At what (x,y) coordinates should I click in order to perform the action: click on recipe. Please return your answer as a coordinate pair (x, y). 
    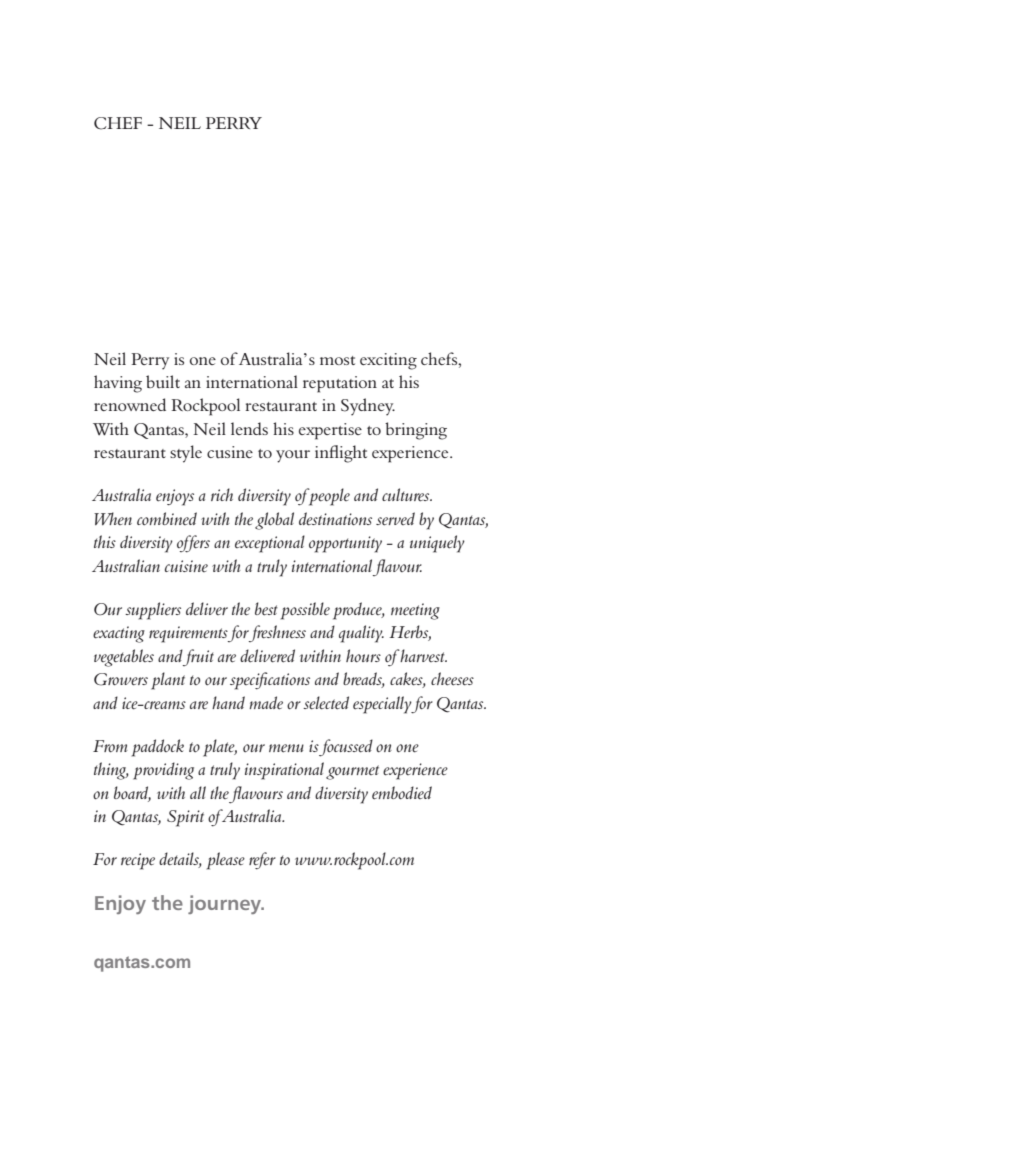
    Looking at the image, I should click on (138, 861).
